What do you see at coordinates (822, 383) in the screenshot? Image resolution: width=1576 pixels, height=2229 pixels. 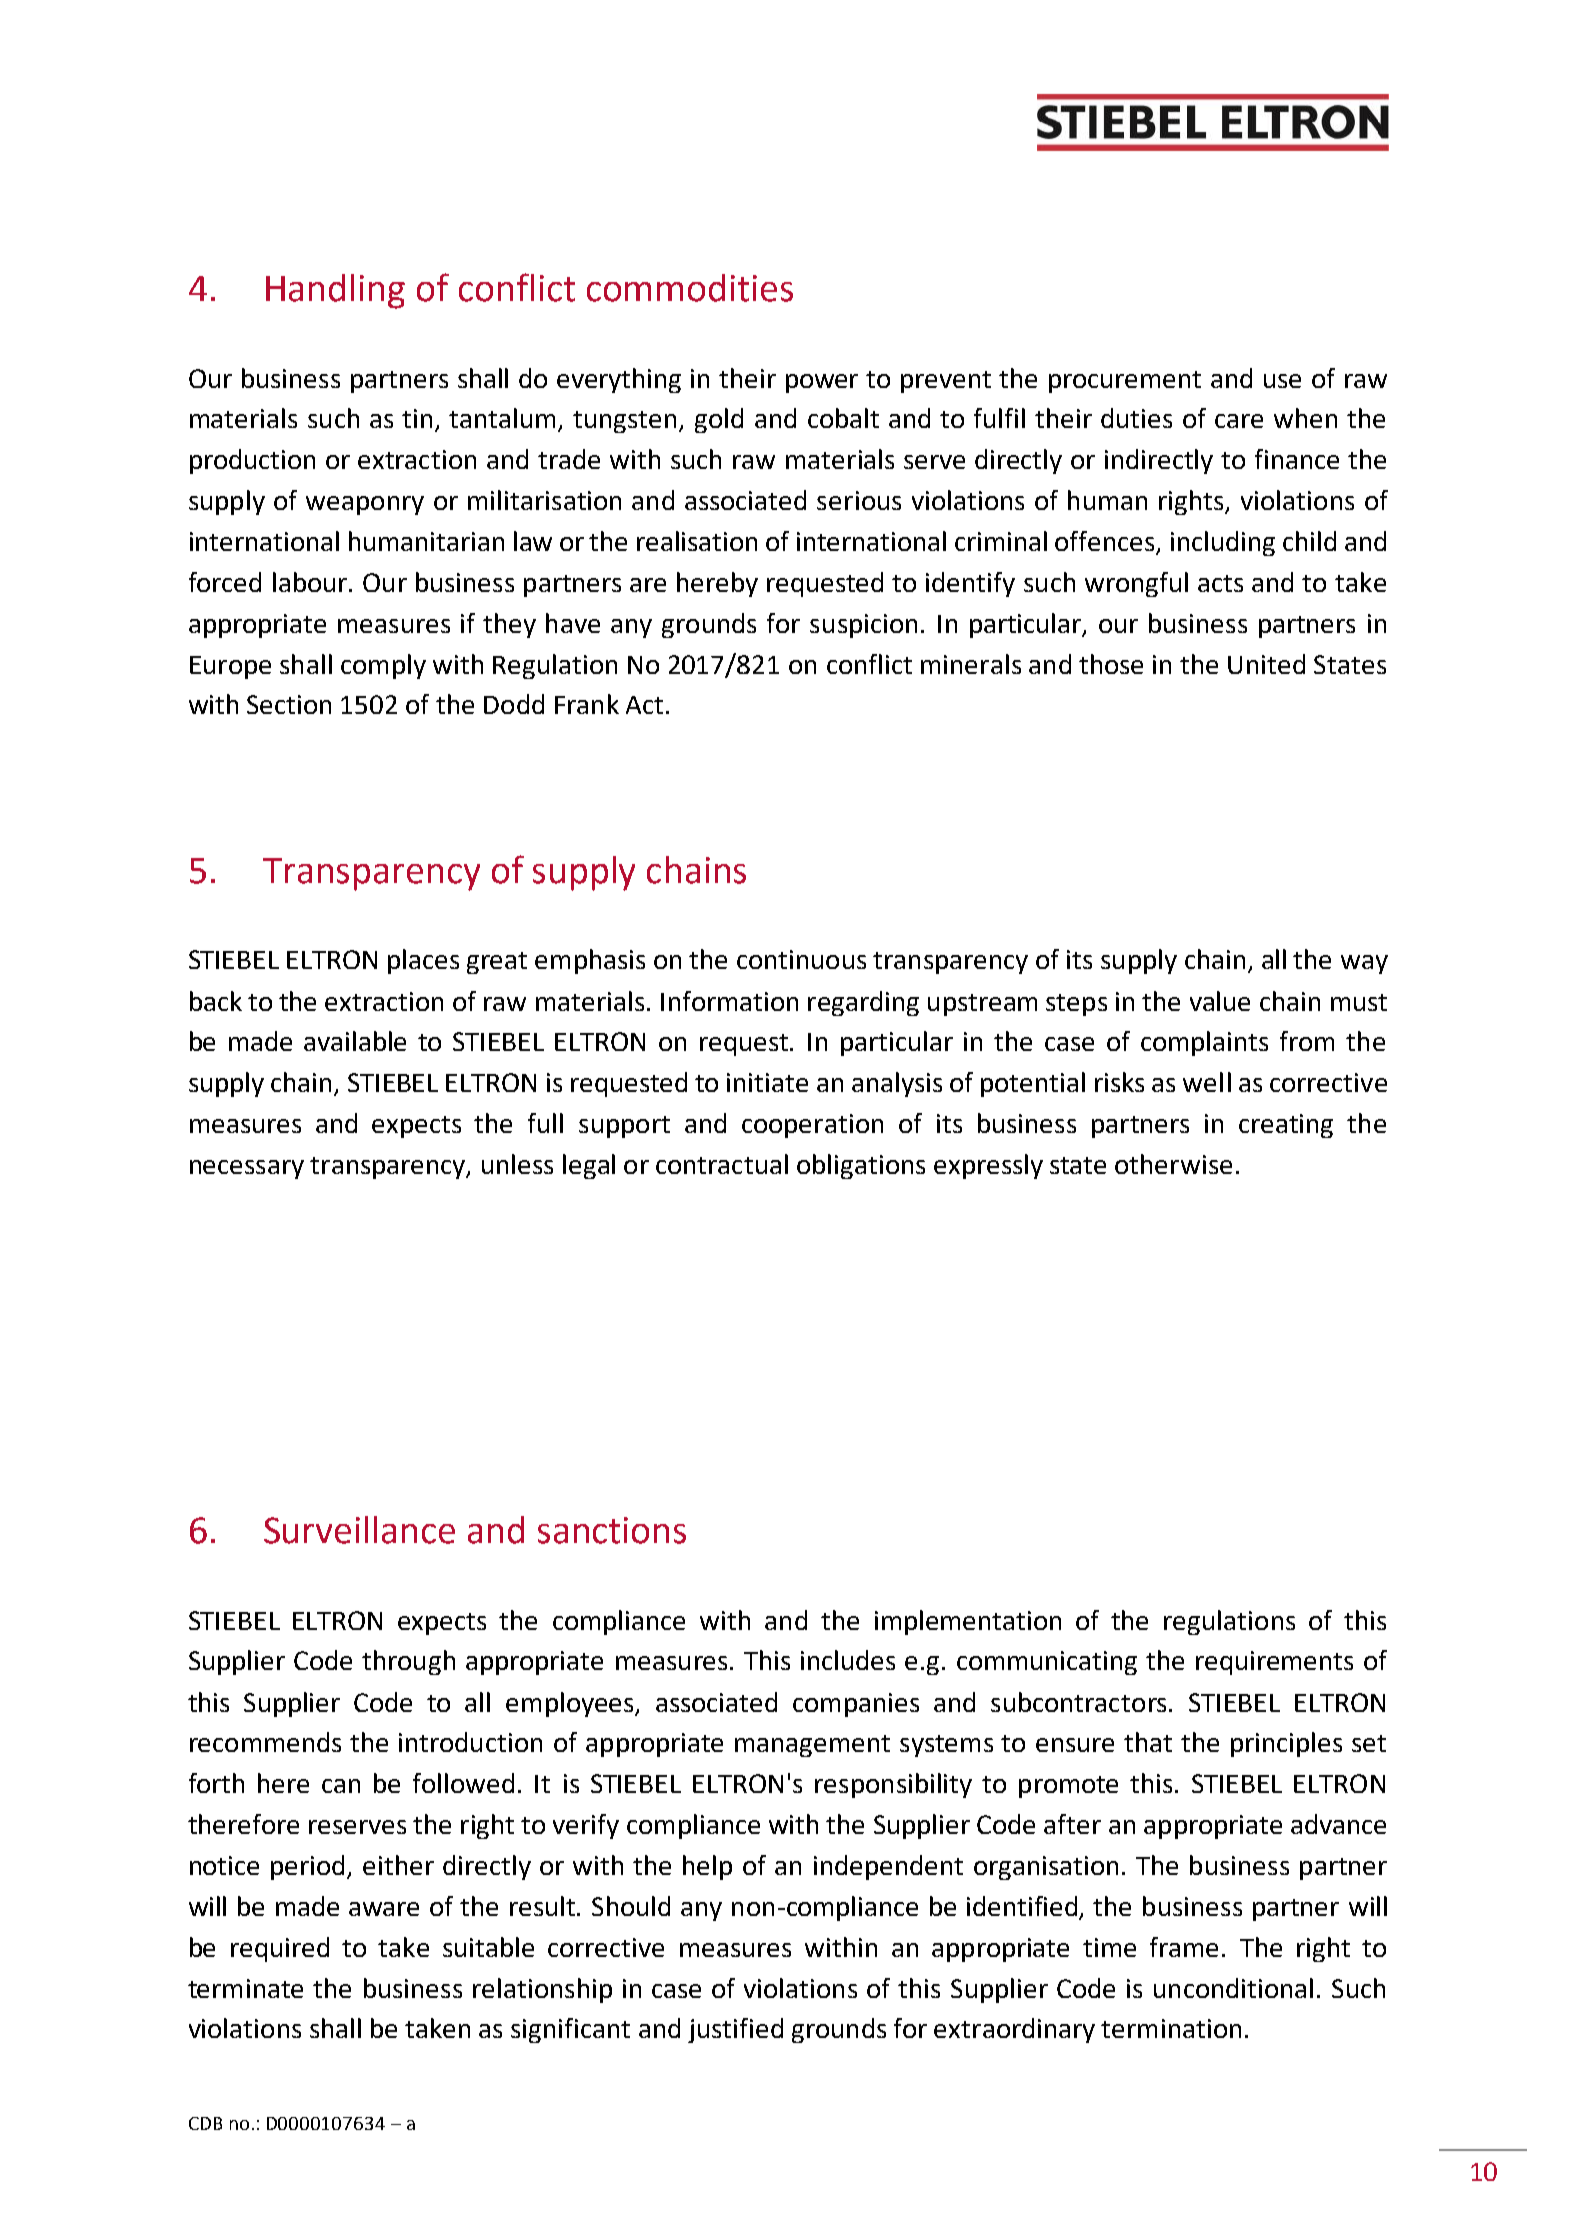 I see `power` at bounding box center [822, 383].
